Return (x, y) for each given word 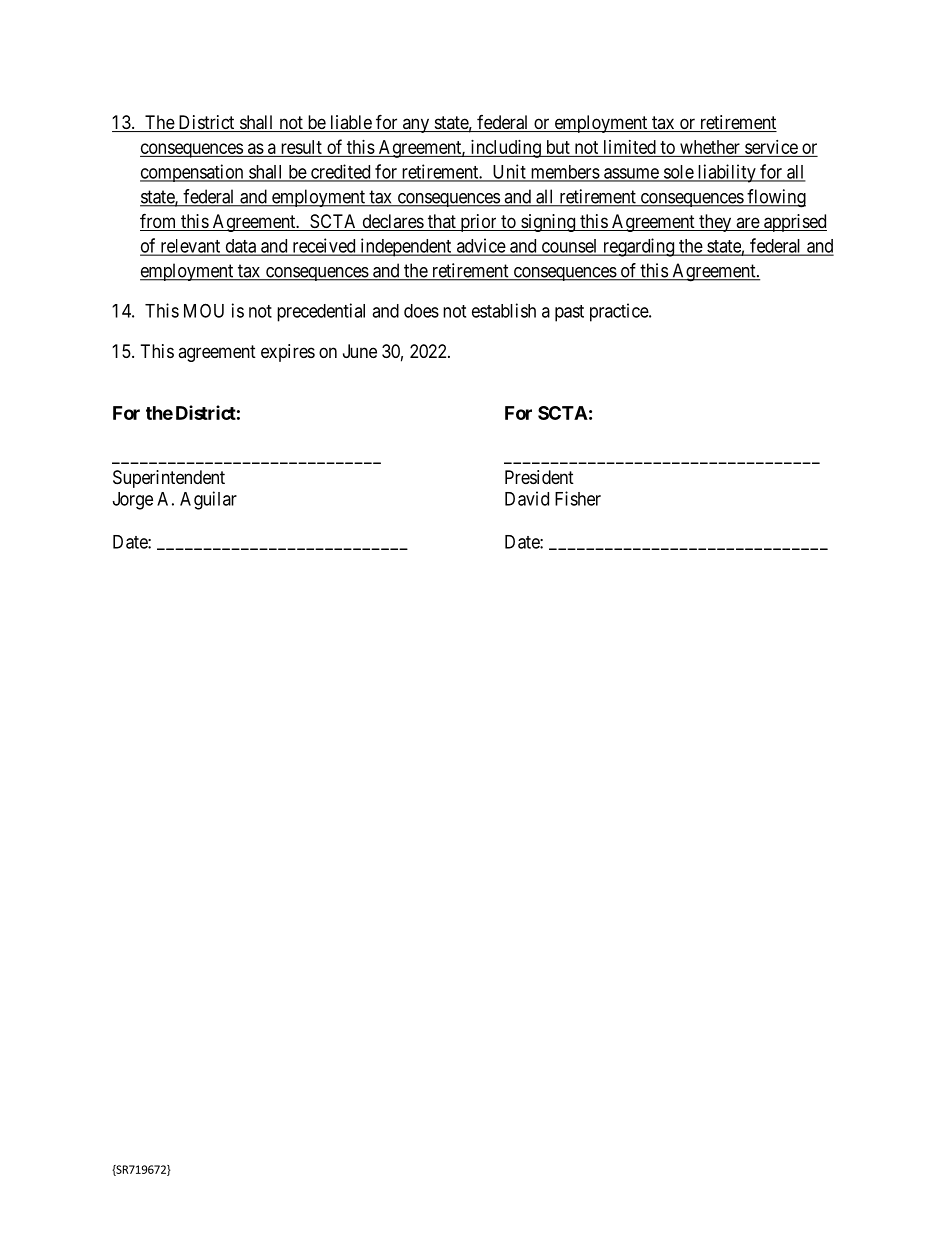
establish (504, 310)
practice (620, 312)
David (527, 498)
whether (710, 147)
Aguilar (208, 500)
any (415, 125)
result (301, 147)
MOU (204, 310)
